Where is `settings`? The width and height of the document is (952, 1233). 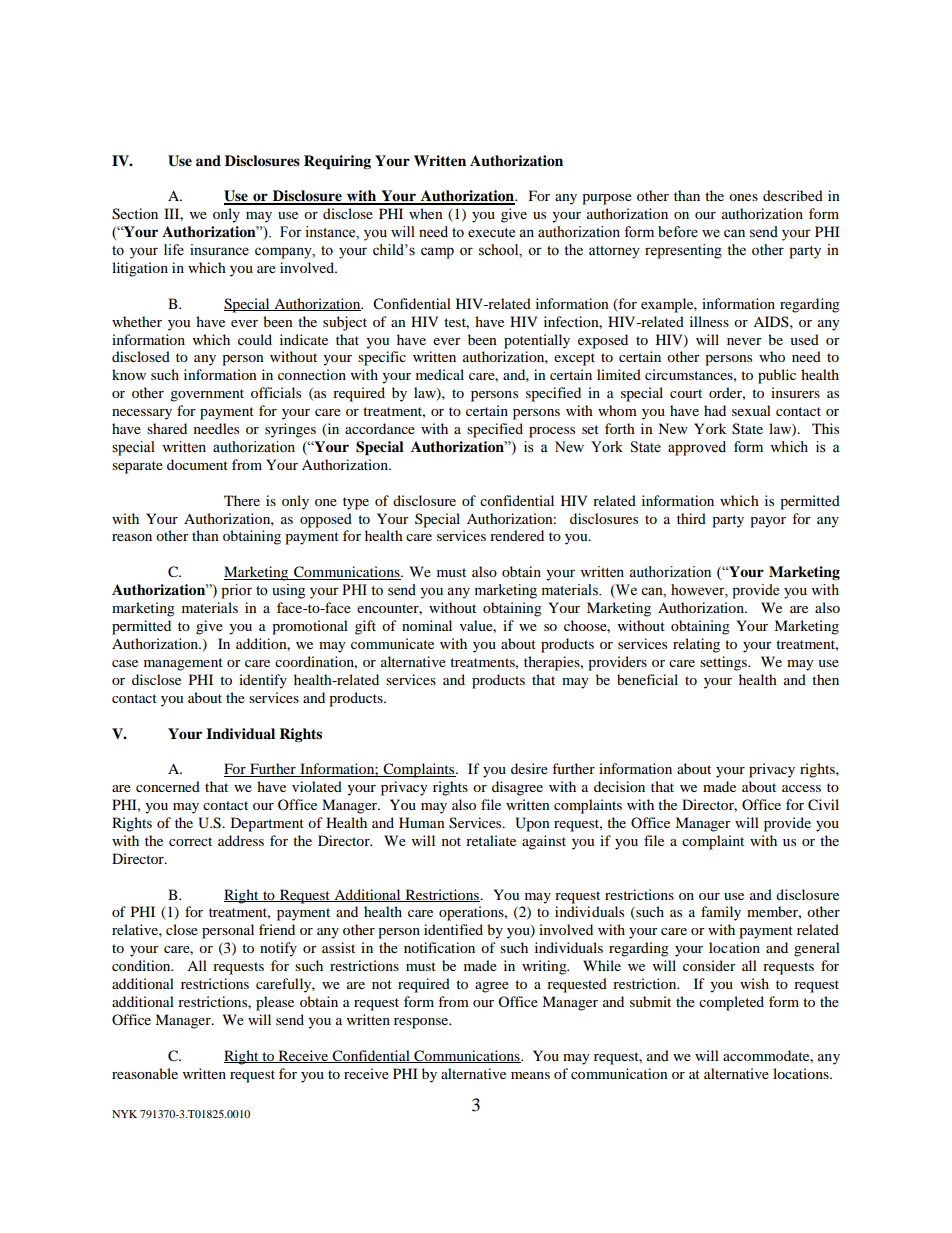 settings is located at coordinates (724, 663).
